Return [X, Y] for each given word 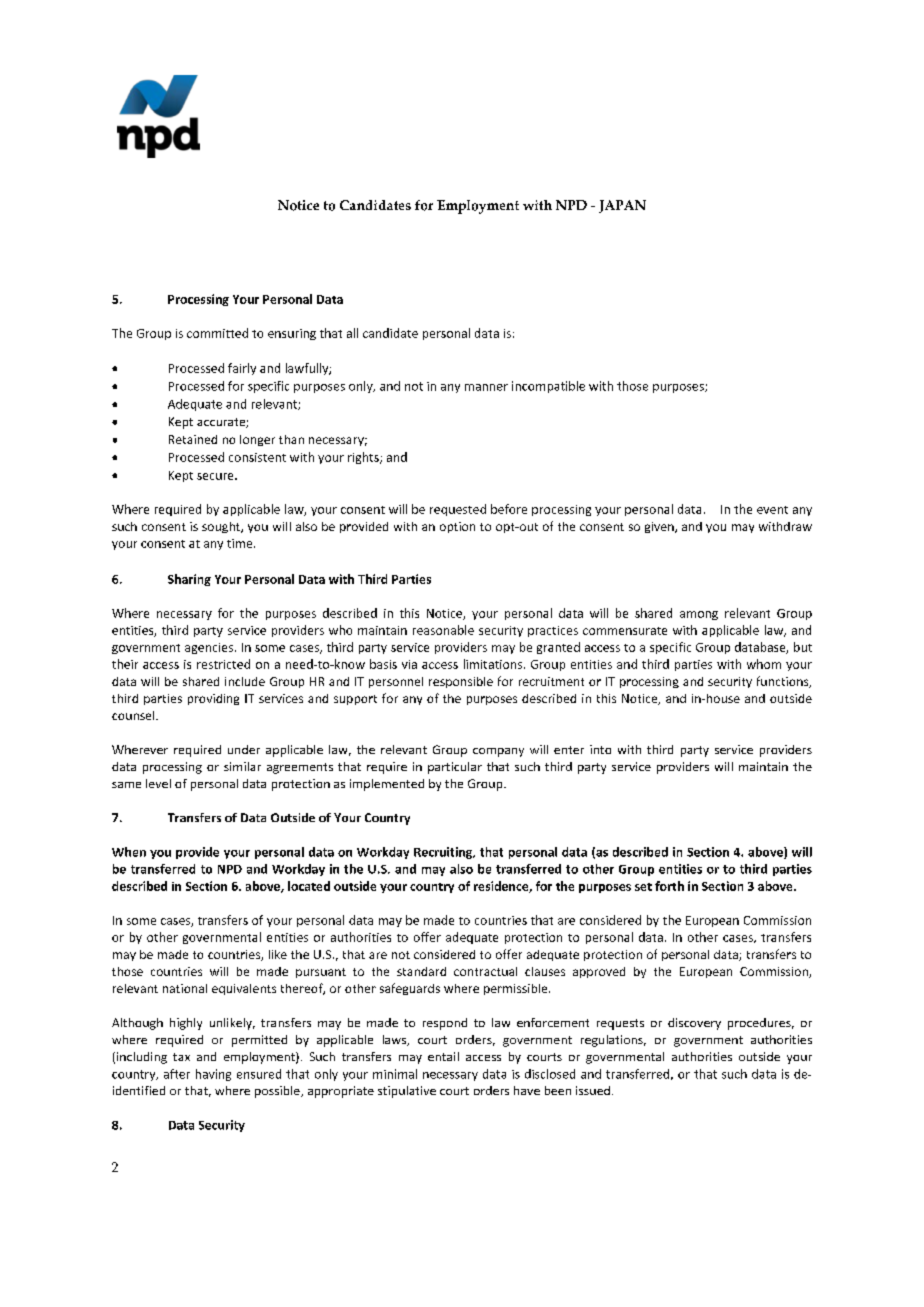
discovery [694, 1024]
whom [764, 664]
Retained [193, 439]
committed [217, 333]
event [772, 510]
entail [443, 1056]
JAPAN [622, 206]
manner [486, 387]
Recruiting [444, 853]
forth [669, 886]
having [213, 1075]
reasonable [443, 630]
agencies [210, 648]
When [129, 852]
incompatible [548, 387]
